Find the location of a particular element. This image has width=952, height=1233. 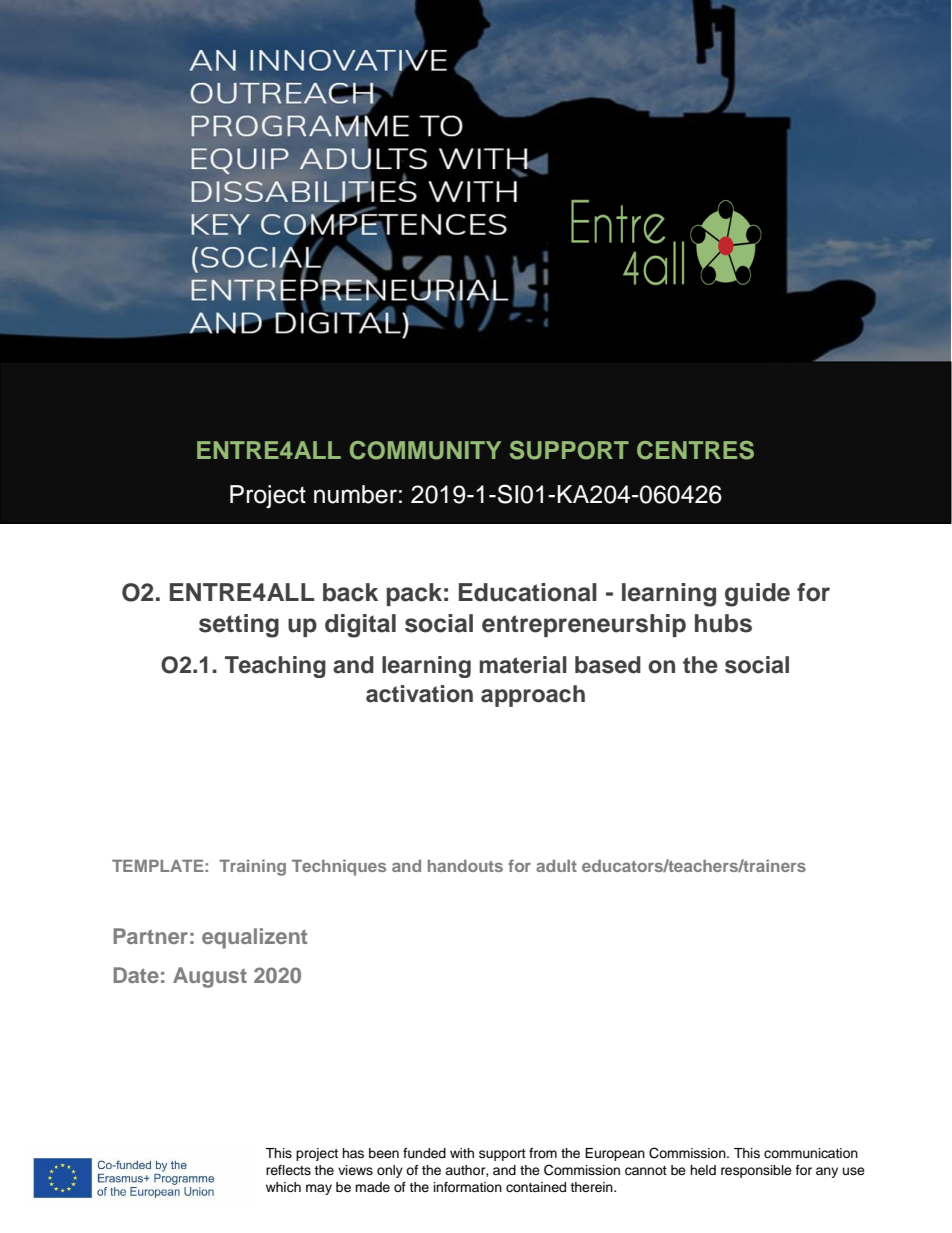

with is located at coordinates (462, 1153).
